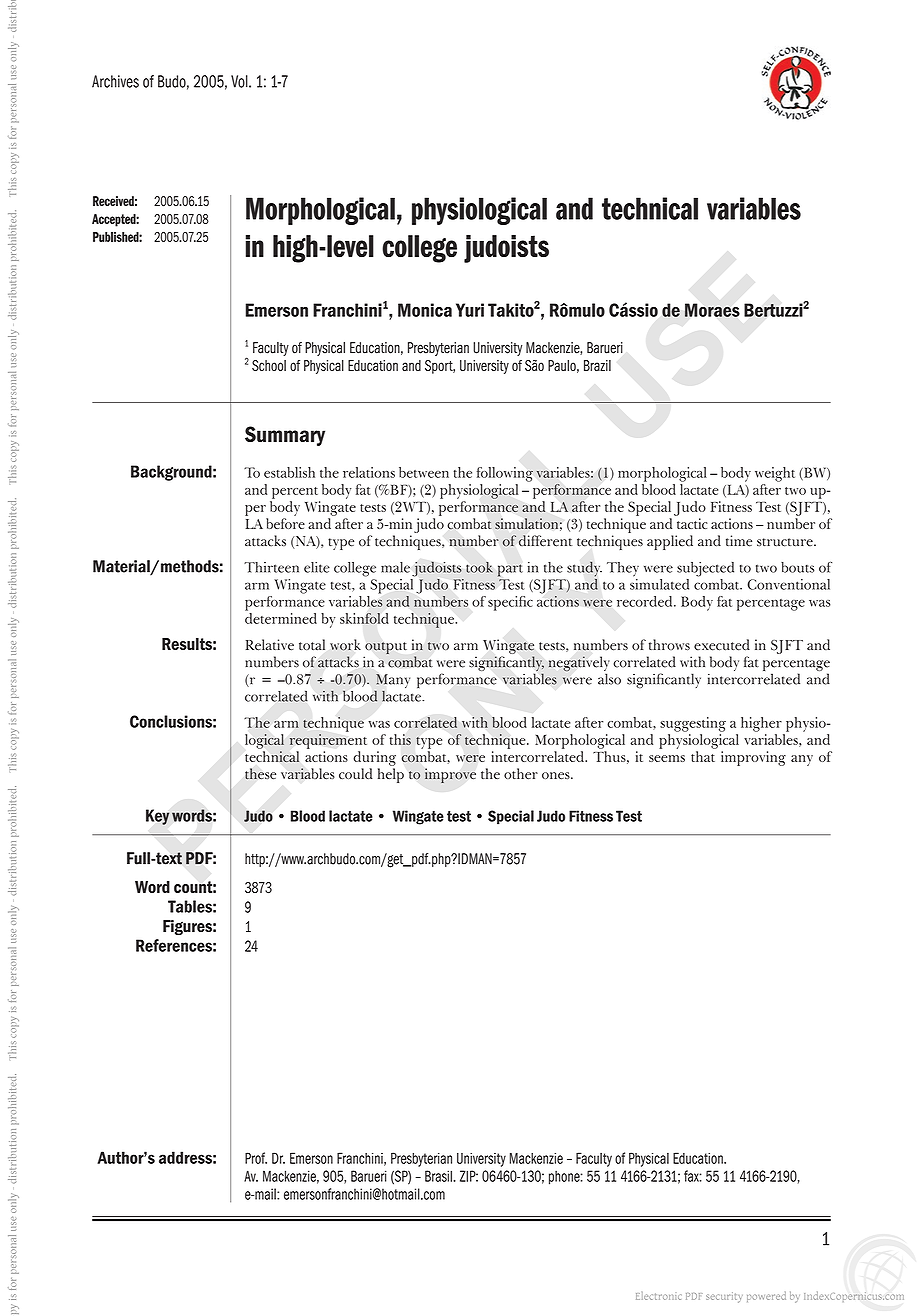  What do you see at coordinates (703, 756) in the screenshot?
I see `that` at bounding box center [703, 756].
